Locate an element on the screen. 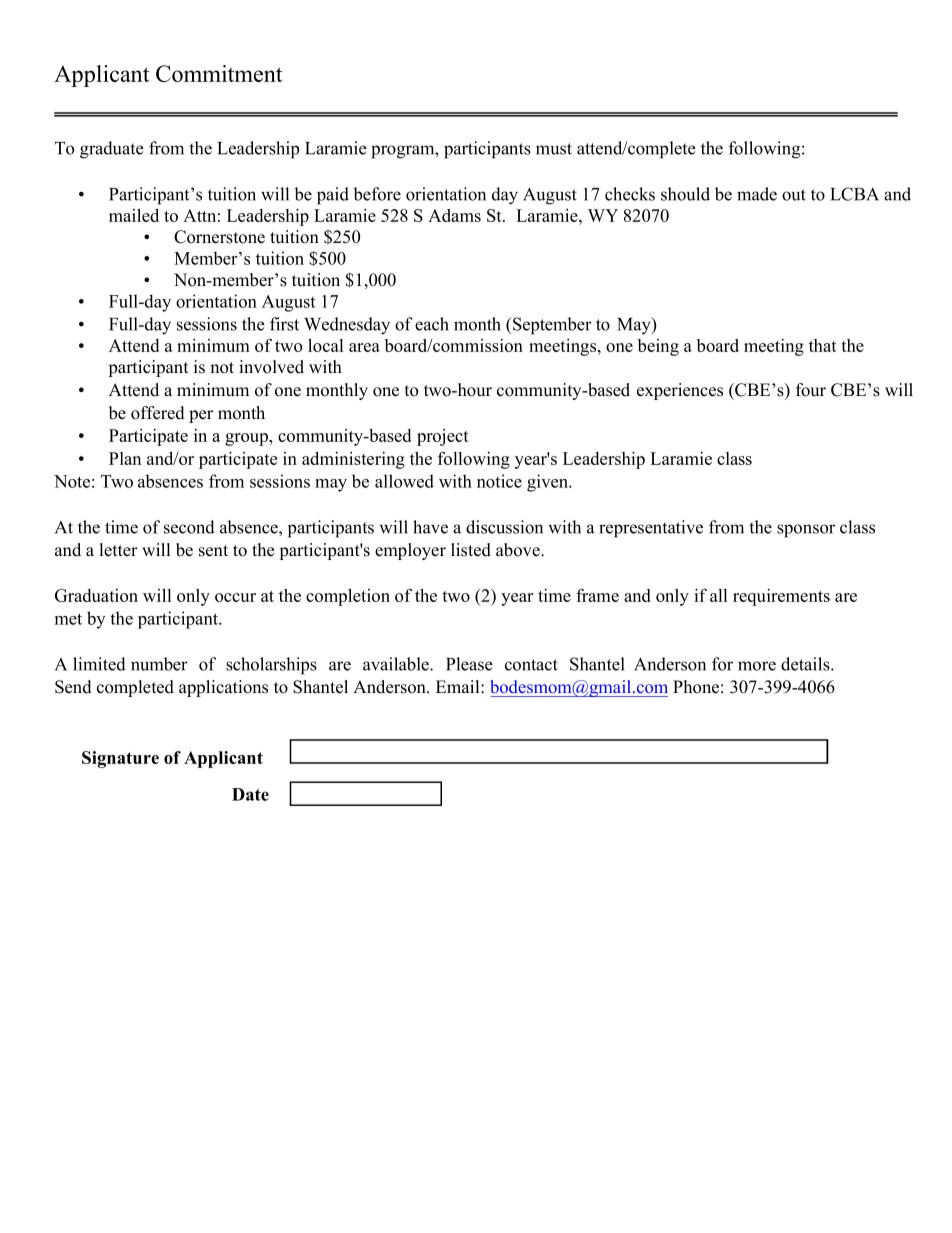 The height and width of the screenshot is (1233, 952). more is located at coordinates (757, 666).
